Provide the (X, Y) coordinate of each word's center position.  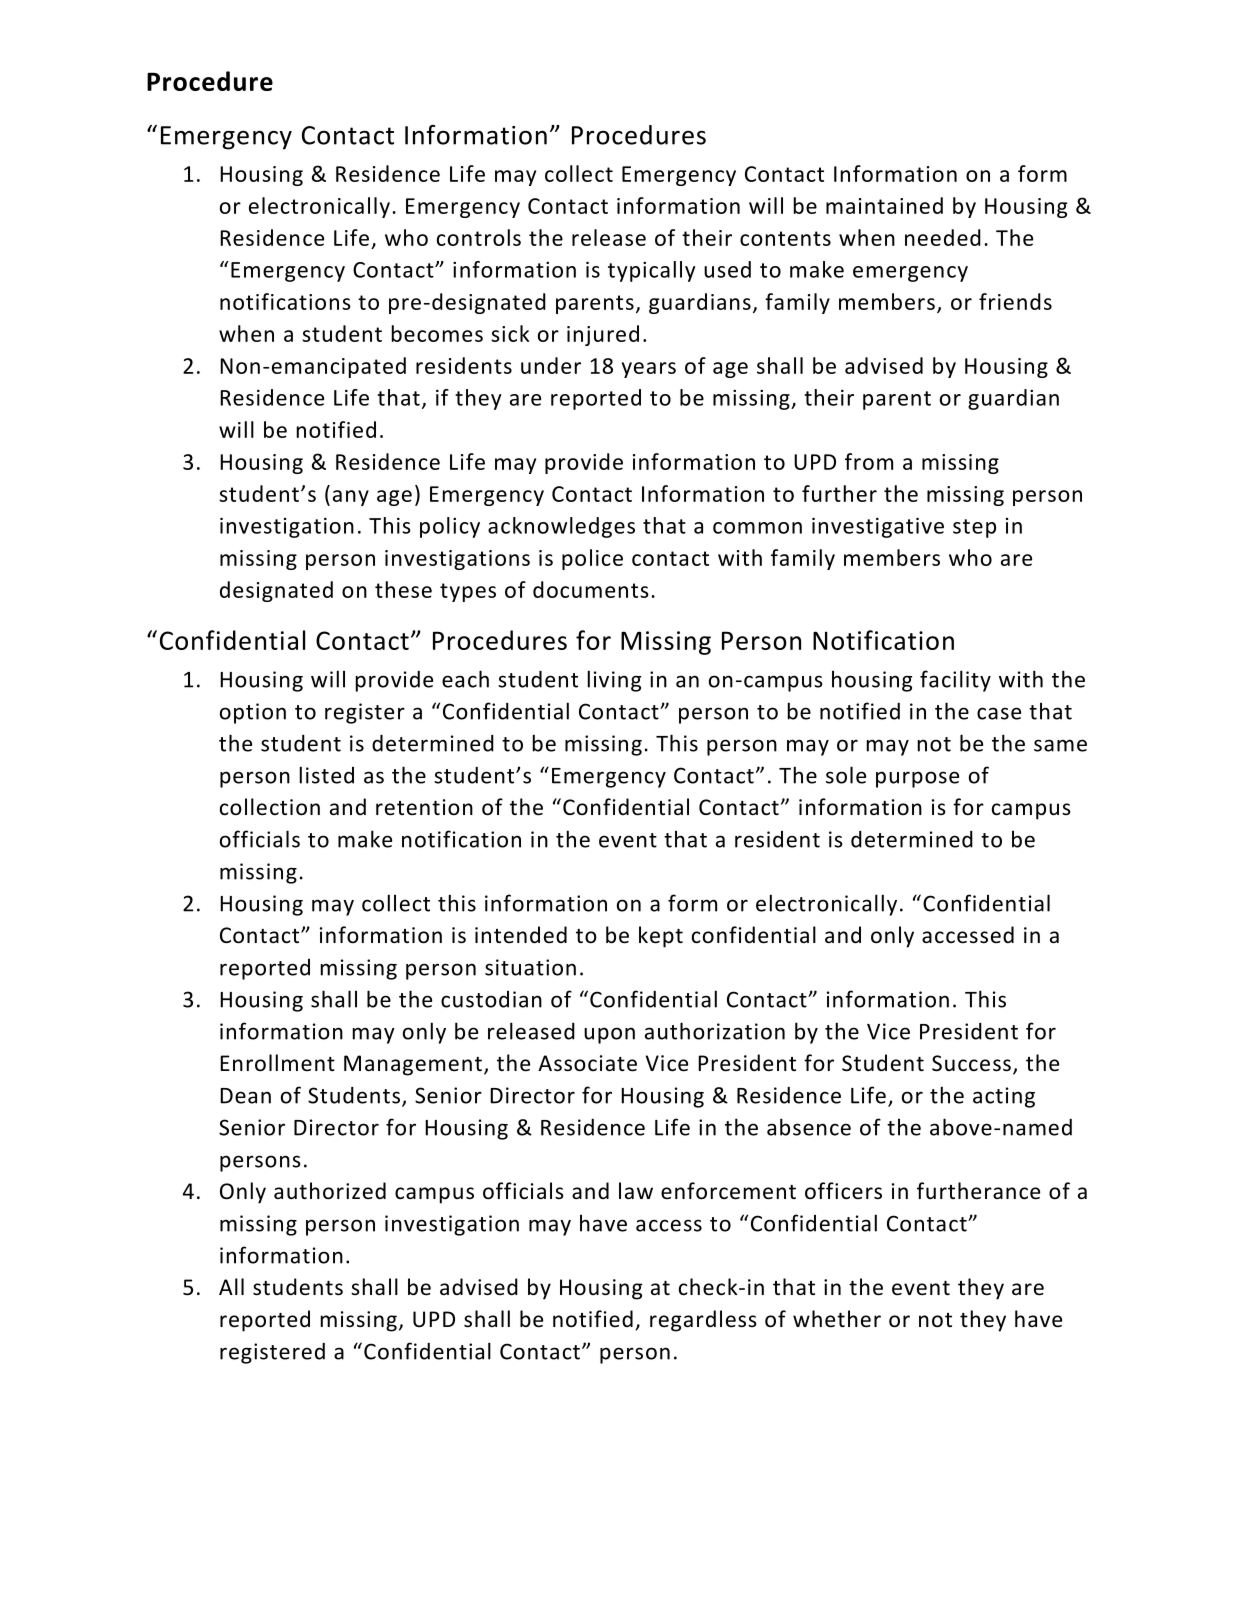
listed (327, 775)
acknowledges (561, 527)
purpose (917, 779)
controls (479, 237)
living (614, 681)
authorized (330, 1191)
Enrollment (277, 1063)
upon (609, 1035)
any (351, 498)
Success (971, 1063)
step (974, 528)
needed (943, 237)
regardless (703, 1321)
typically (652, 271)
